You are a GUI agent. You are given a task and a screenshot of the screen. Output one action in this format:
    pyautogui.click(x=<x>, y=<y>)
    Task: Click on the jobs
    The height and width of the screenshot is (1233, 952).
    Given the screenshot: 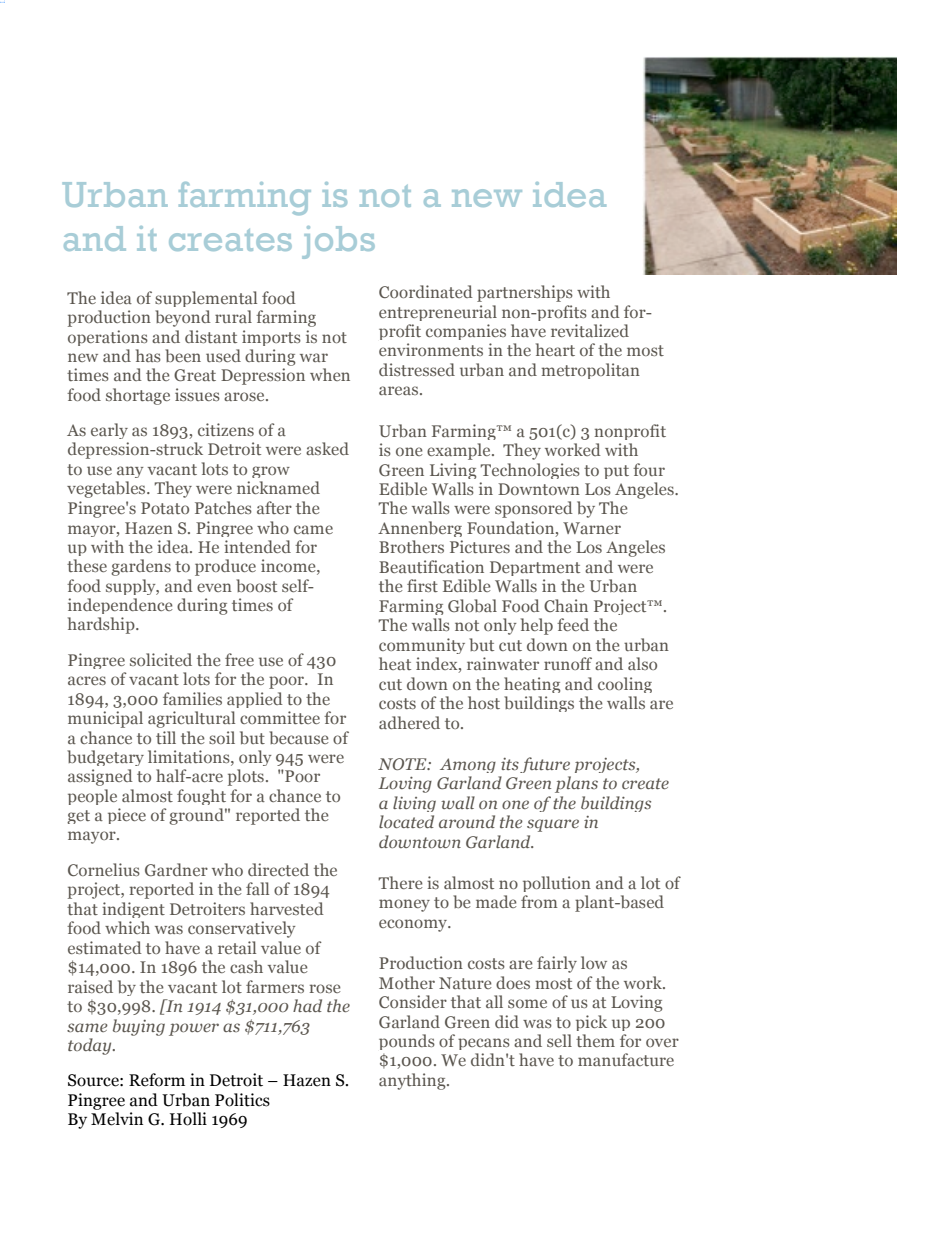 What is the action you would take?
    pyautogui.click(x=338, y=242)
